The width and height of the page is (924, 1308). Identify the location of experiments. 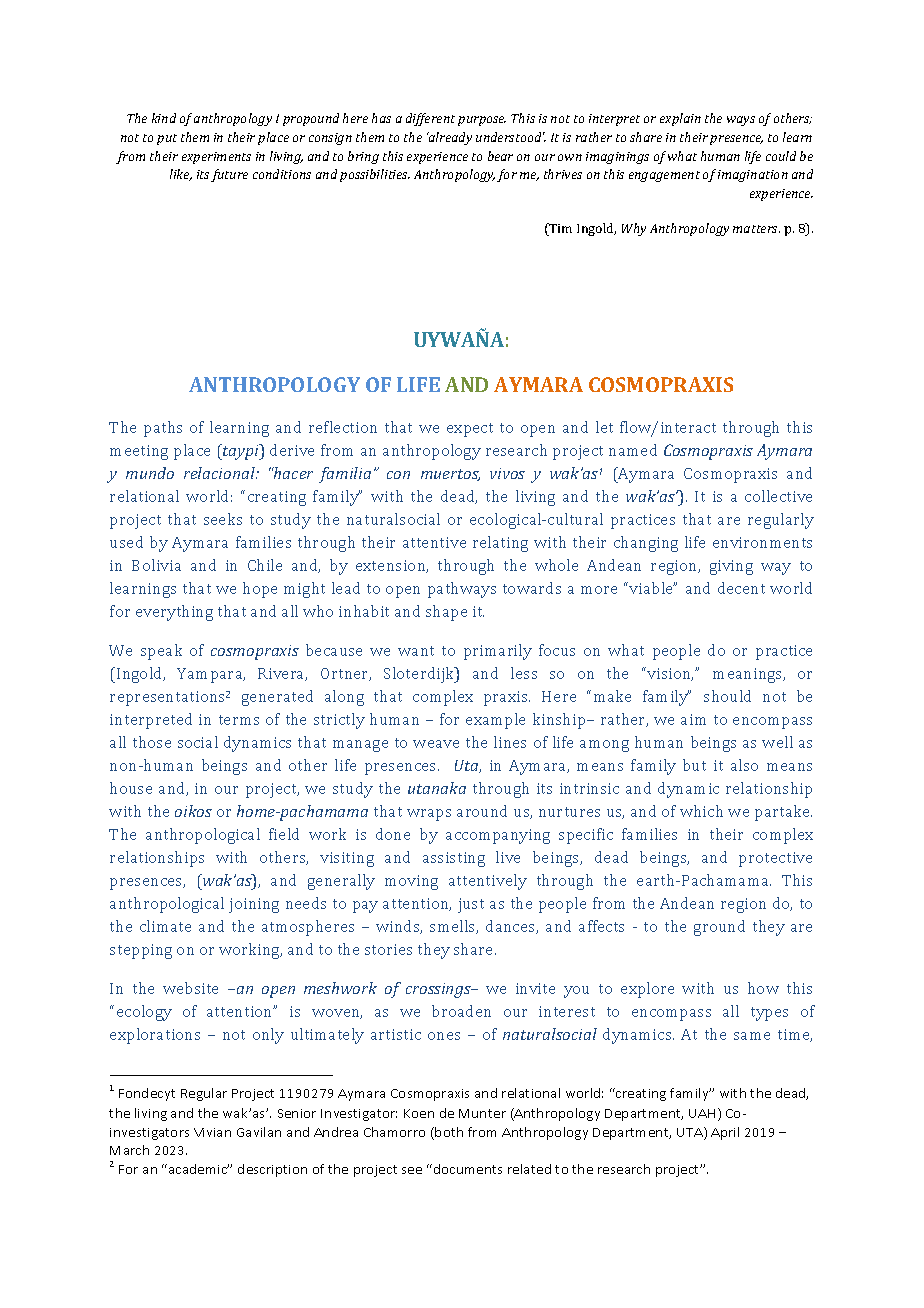
(216, 158).
